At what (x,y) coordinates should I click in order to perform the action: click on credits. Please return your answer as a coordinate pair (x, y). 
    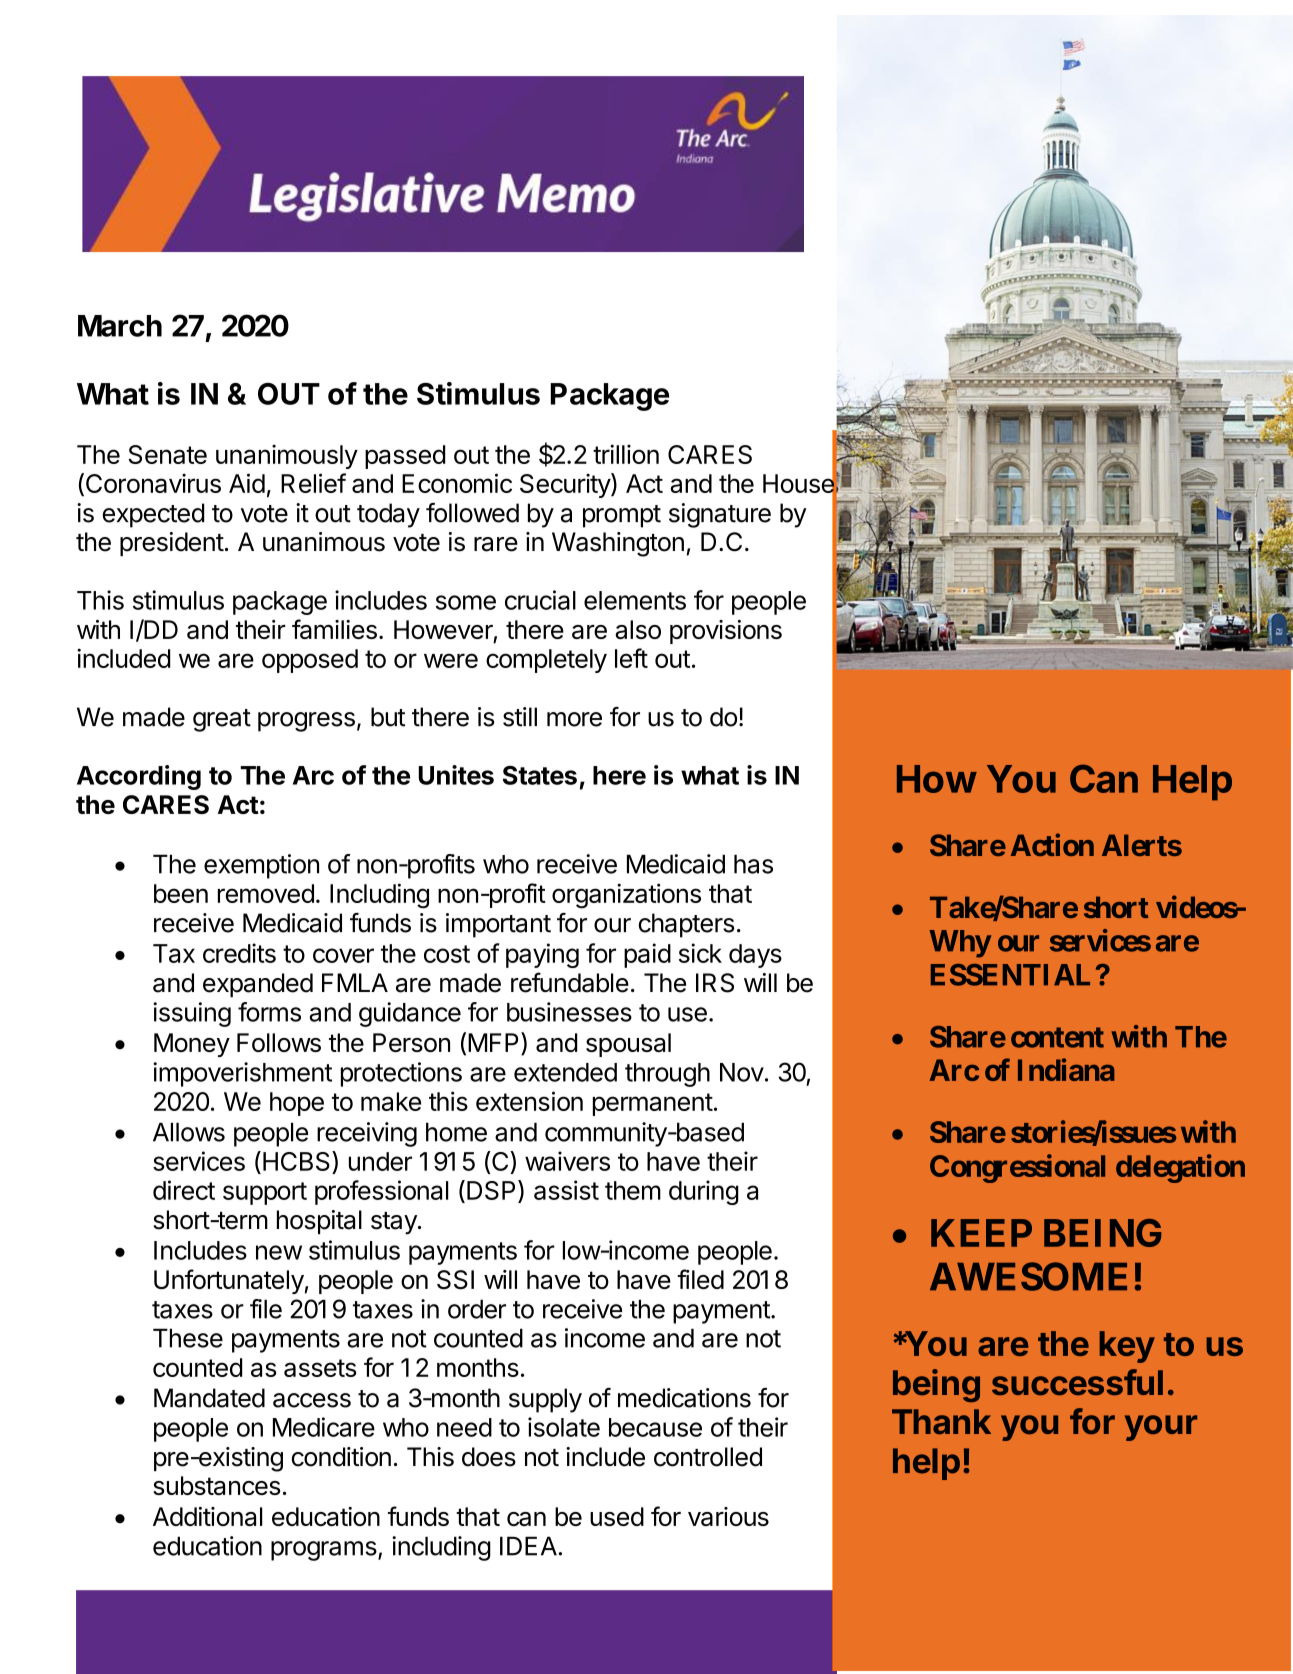
    Looking at the image, I should click on (239, 953).
